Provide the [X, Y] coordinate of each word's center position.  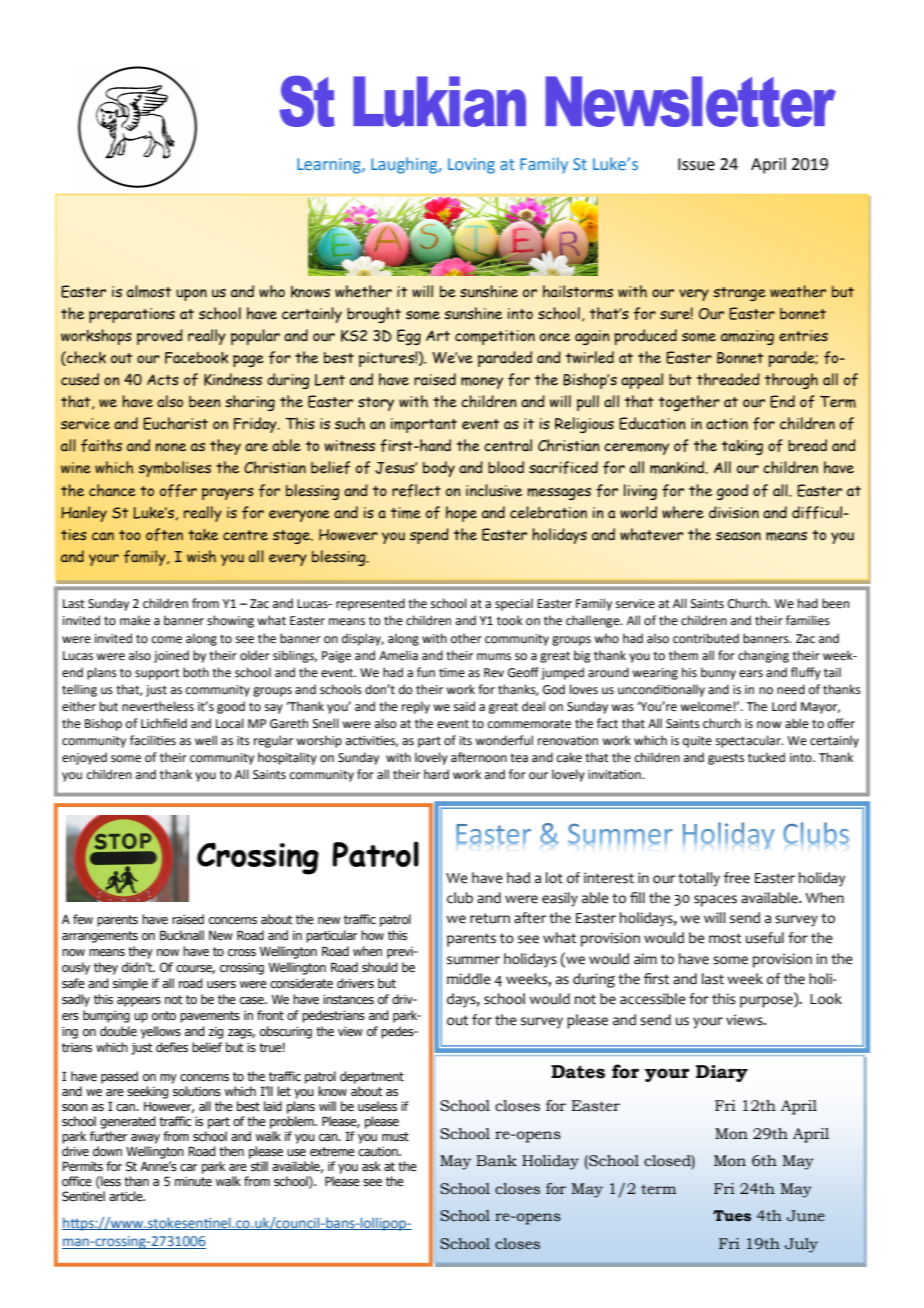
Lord [784, 706]
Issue [696, 164]
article [127, 1196]
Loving [471, 166]
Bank [496, 1161]
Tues [732, 1215]
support [157, 674]
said [464, 706]
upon [191, 295]
